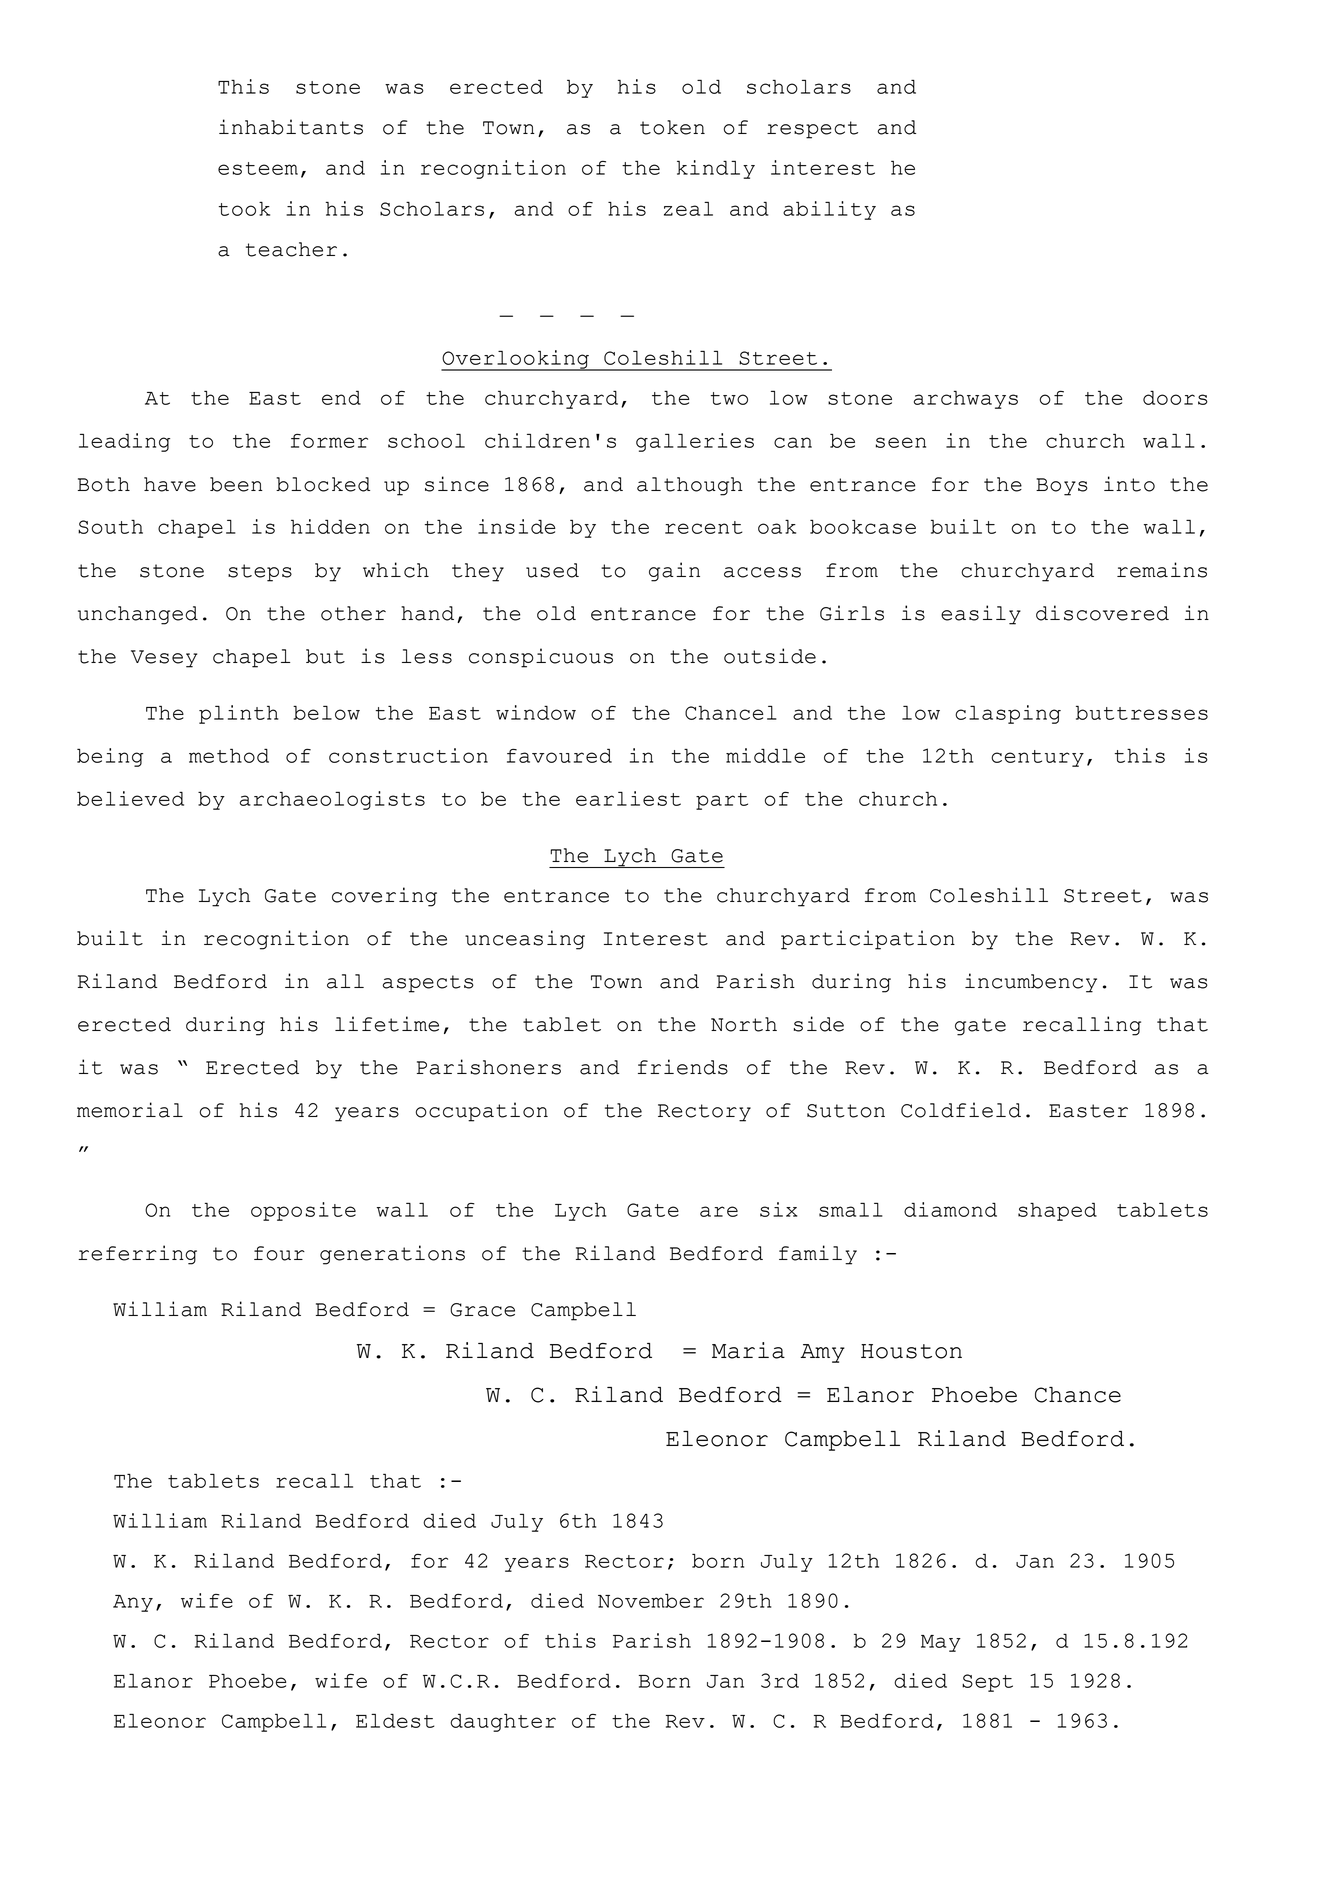 The image size is (1334, 1888). I want to click on ability, so click(829, 210).
